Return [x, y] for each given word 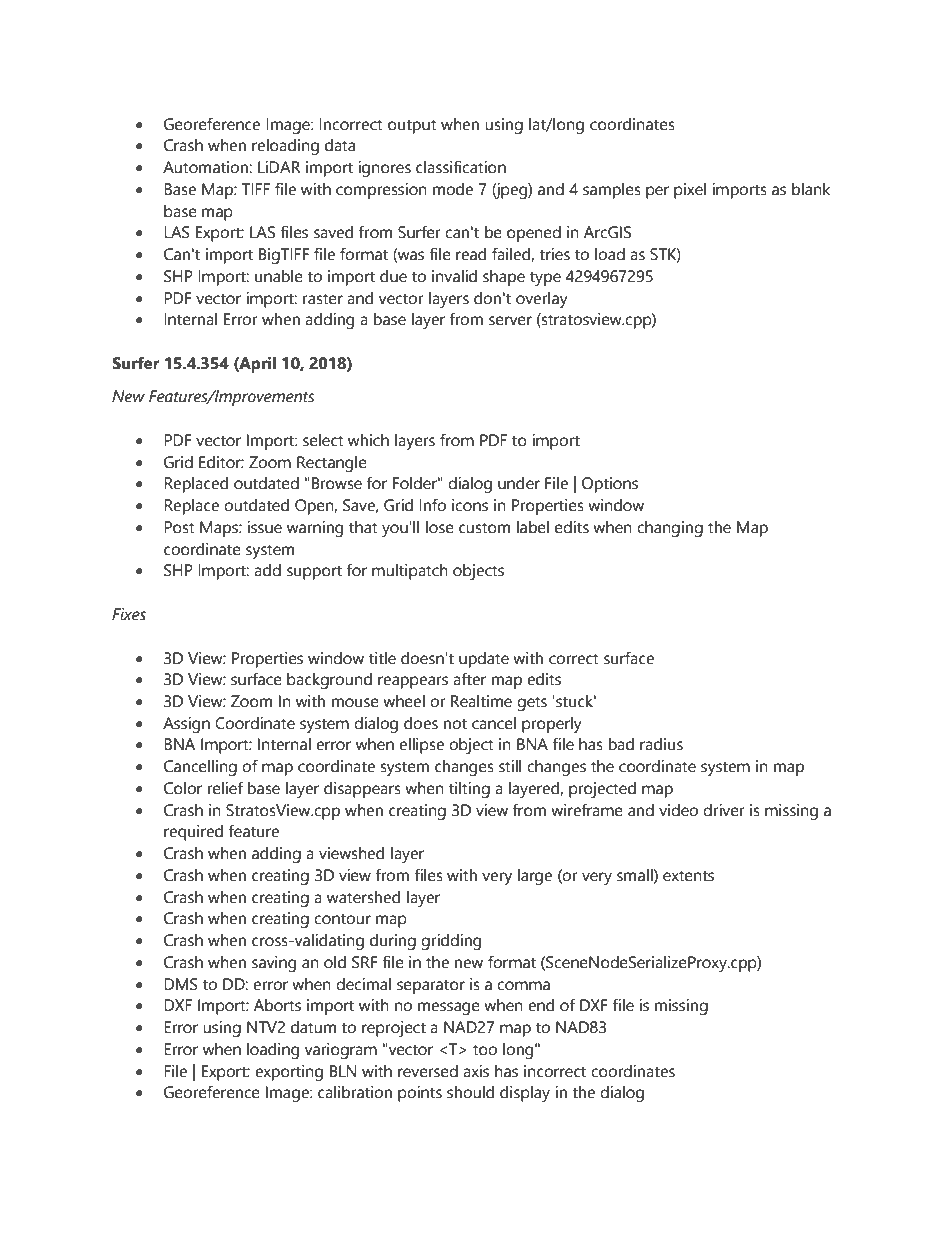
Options [610, 485]
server [510, 321]
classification [461, 167]
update [484, 660]
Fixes [129, 614]
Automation [205, 167]
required [193, 833]
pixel [690, 191]
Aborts [277, 1005]
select [323, 440]
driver [724, 810]
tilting [469, 790]
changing [670, 529]
